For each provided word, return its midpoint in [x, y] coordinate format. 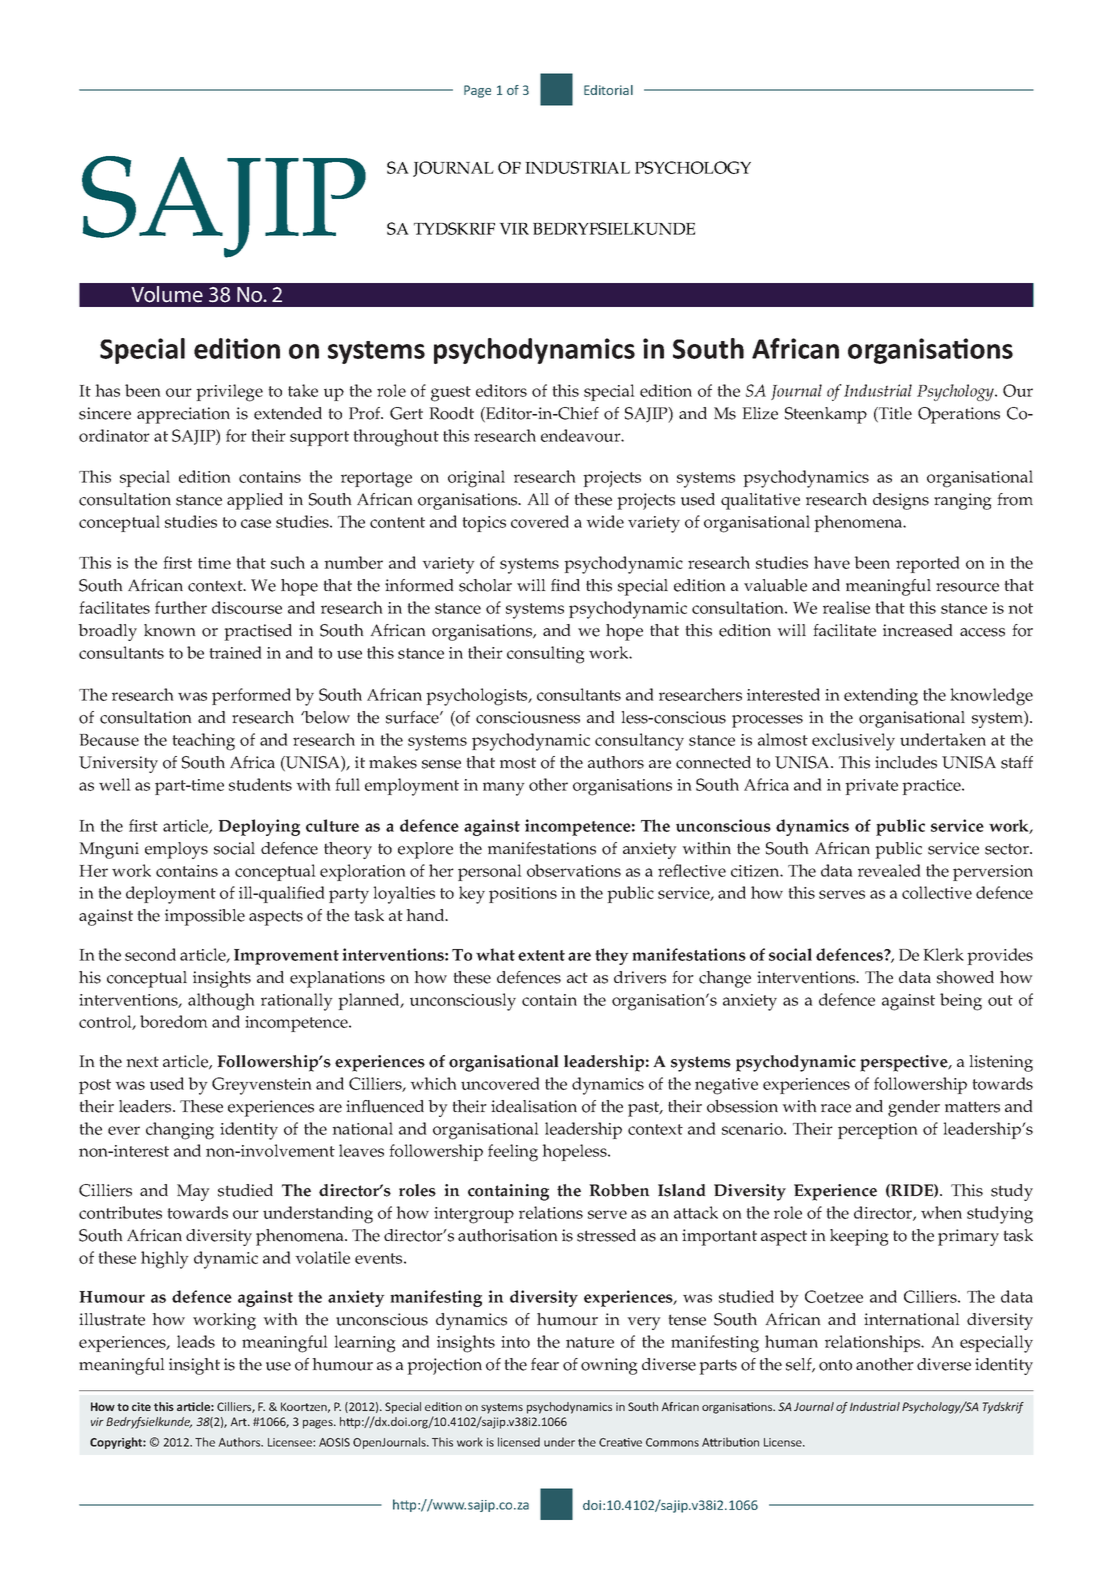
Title [894, 414]
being [961, 1002]
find [565, 585]
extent [541, 955]
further [181, 607]
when [941, 1212]
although [221, 1002]
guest [451, 394]
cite [141, 1406]
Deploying [259, 827]
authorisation [508, 1235]
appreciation [183, 415]
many [504, 789]
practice [932, 787]
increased [918, 630]
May [193, 1192]
